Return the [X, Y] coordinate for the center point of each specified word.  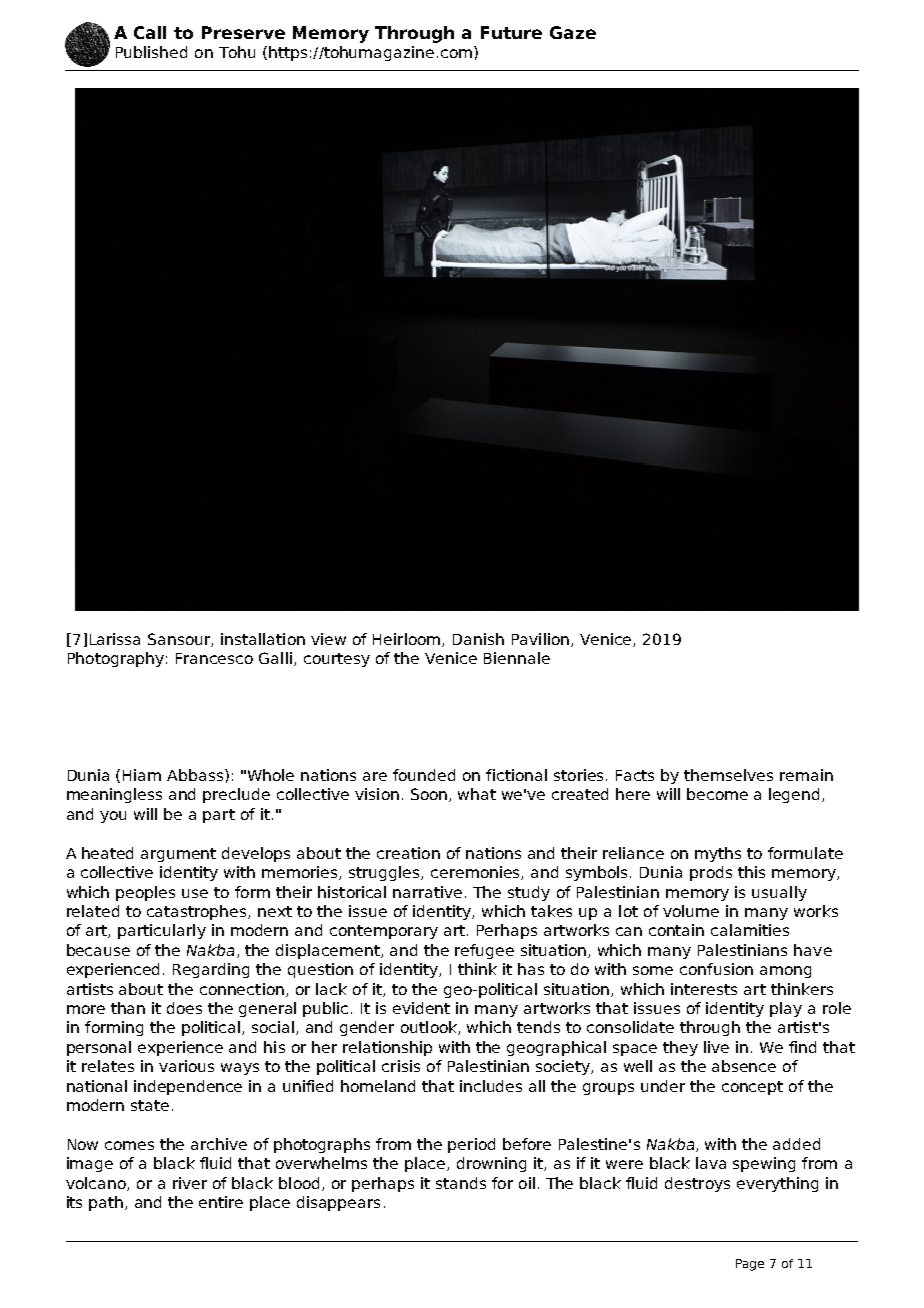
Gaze [573, 32]
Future [511, 32]
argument [178, 855]
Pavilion [542, 640]
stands [461, 1183]
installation [263, 639]
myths [718, 854]
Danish [478, 639]
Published [151, 52]
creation [408, 853]
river [190, 1183]
